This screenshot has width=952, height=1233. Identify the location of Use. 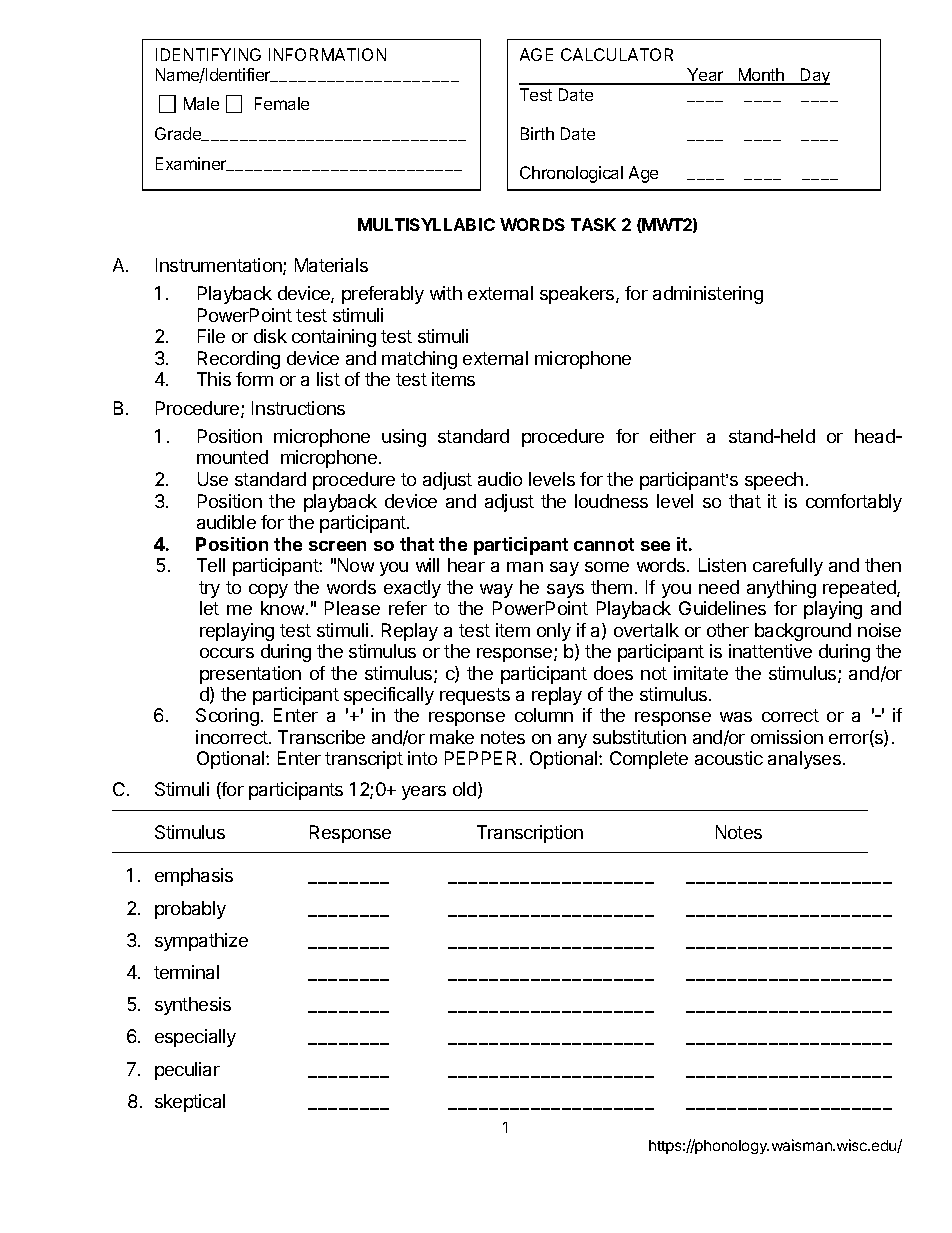
(213, 479).
